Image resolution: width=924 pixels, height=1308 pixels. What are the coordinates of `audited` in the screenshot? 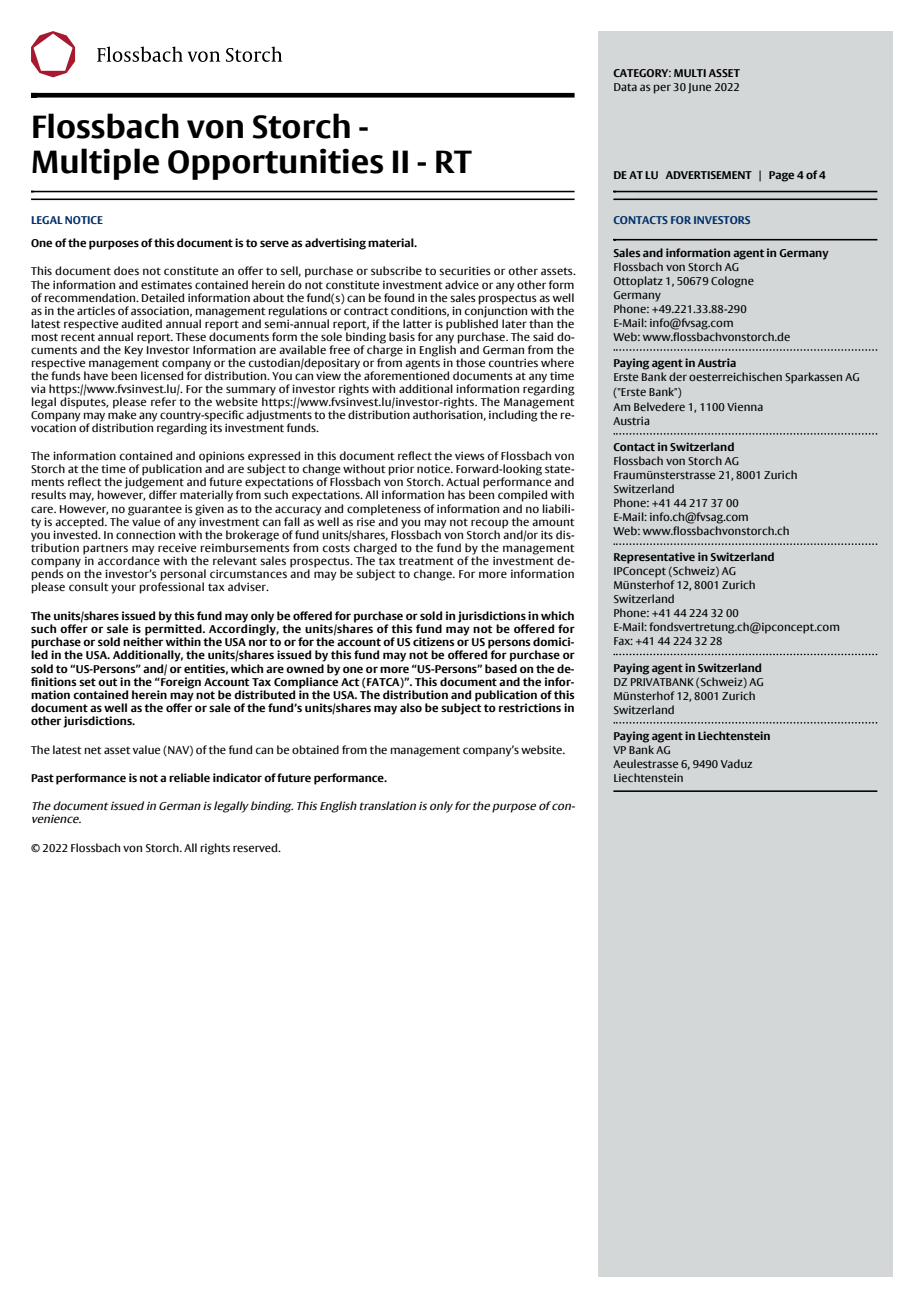 It's located at (141, 323).
